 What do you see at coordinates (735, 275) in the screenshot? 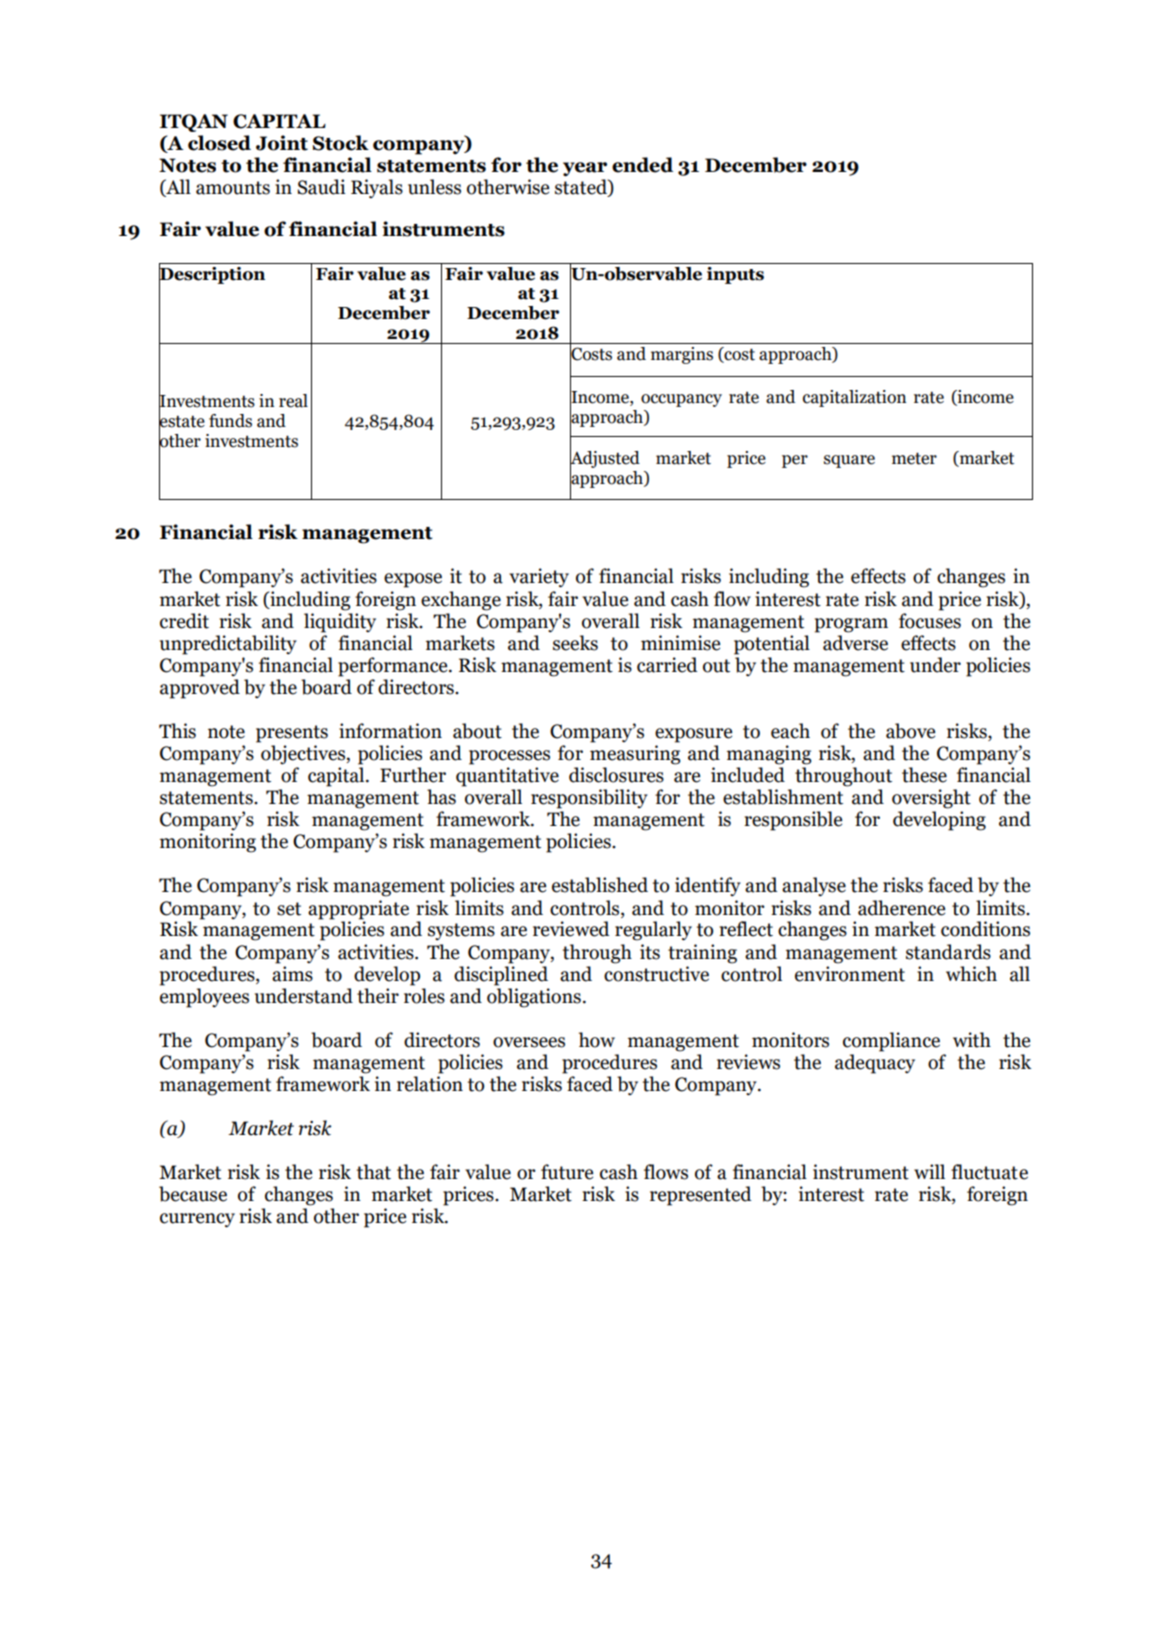
I see `inputs` at bounding box center [735, 275].
